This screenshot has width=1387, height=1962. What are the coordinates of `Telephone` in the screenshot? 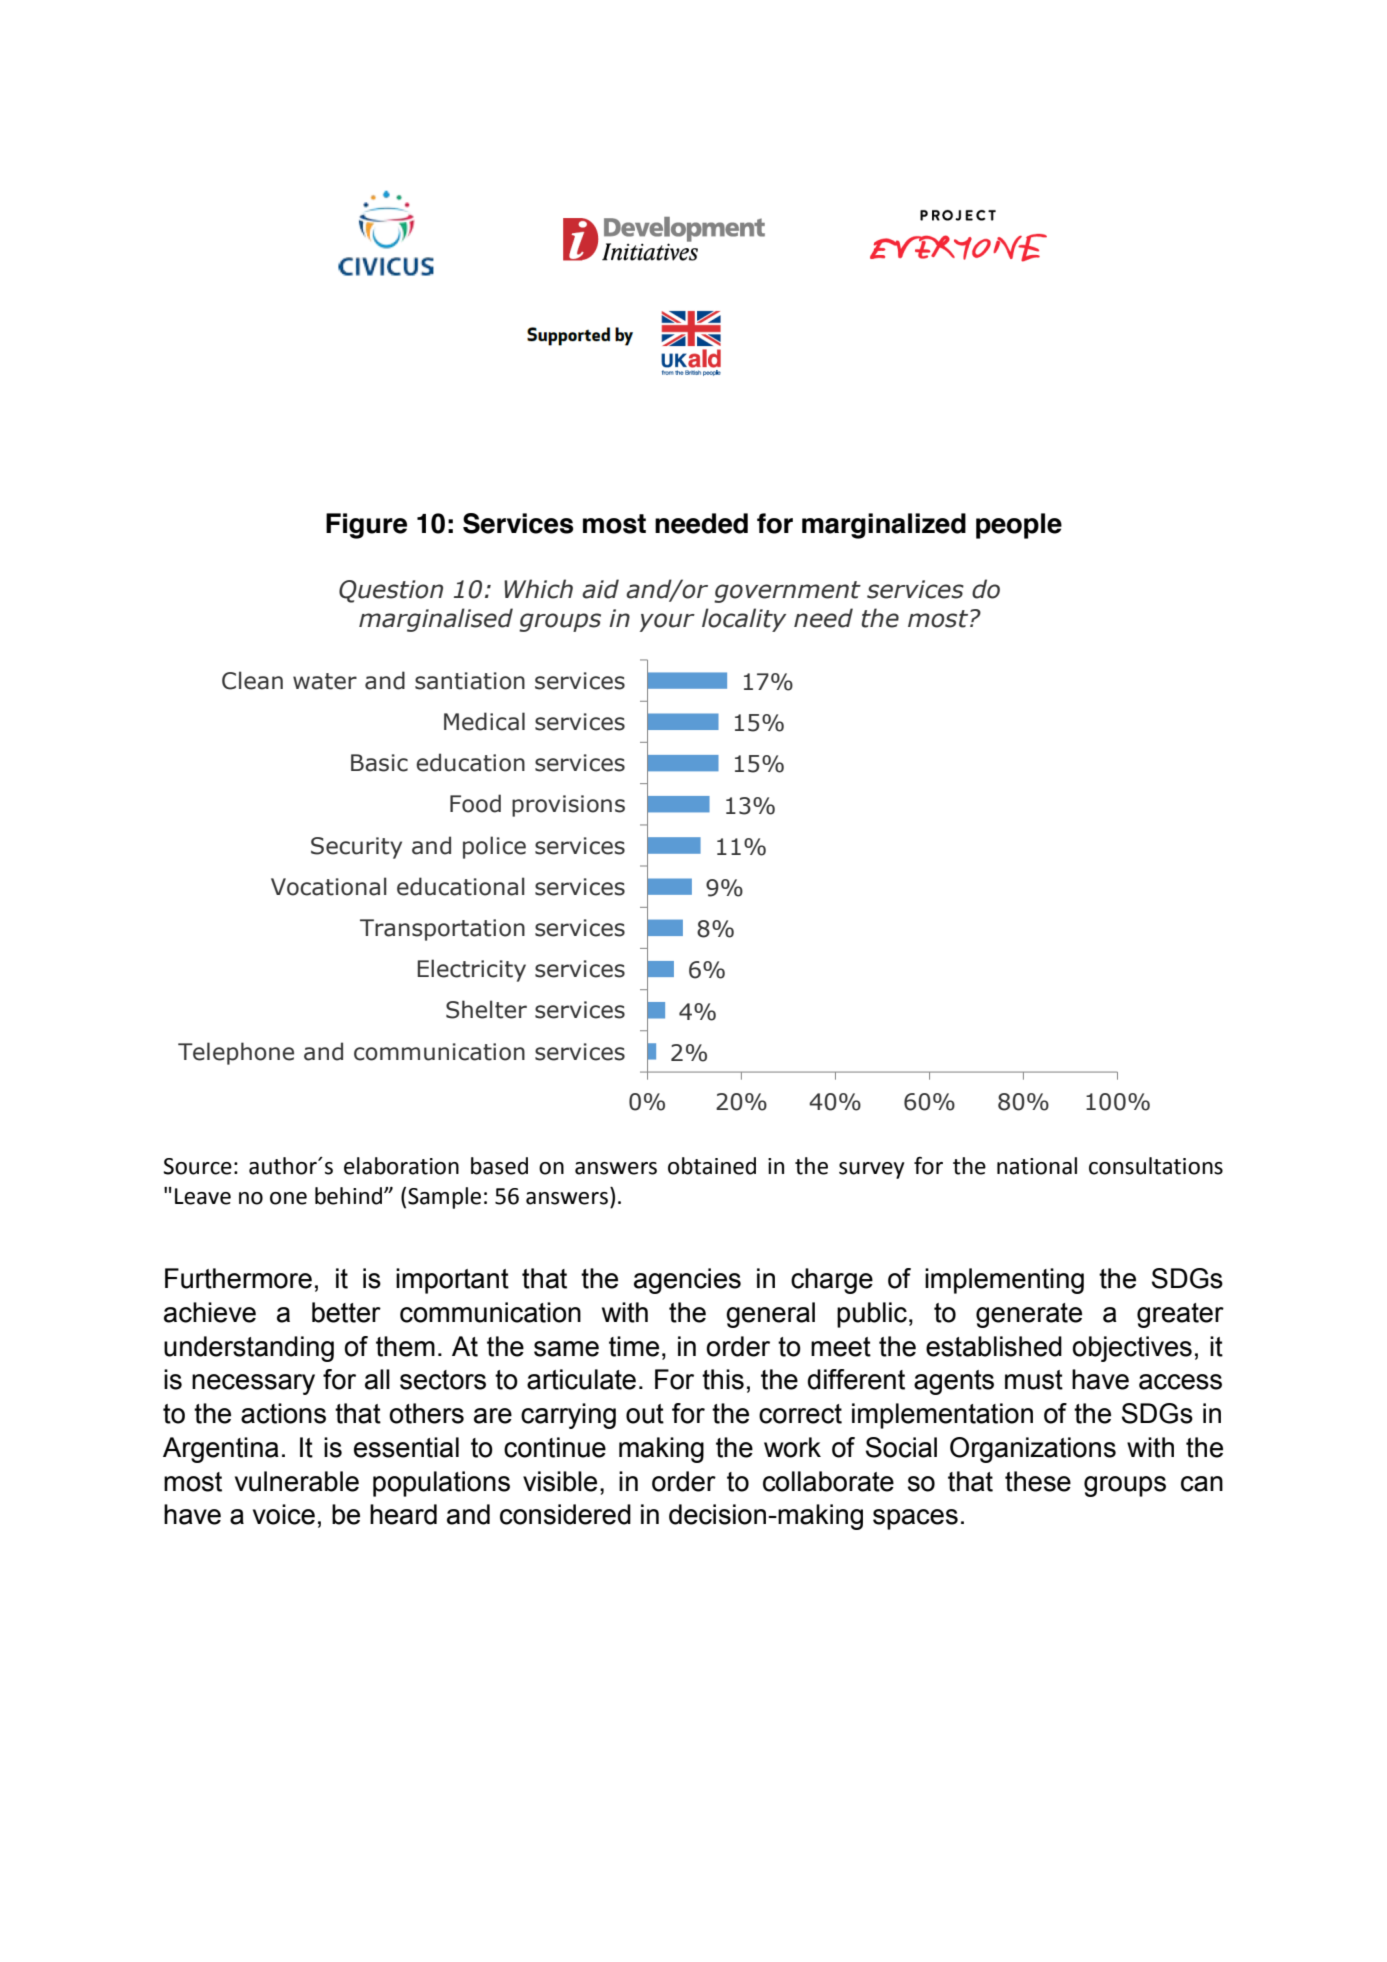 It's located at (236, 1053).
